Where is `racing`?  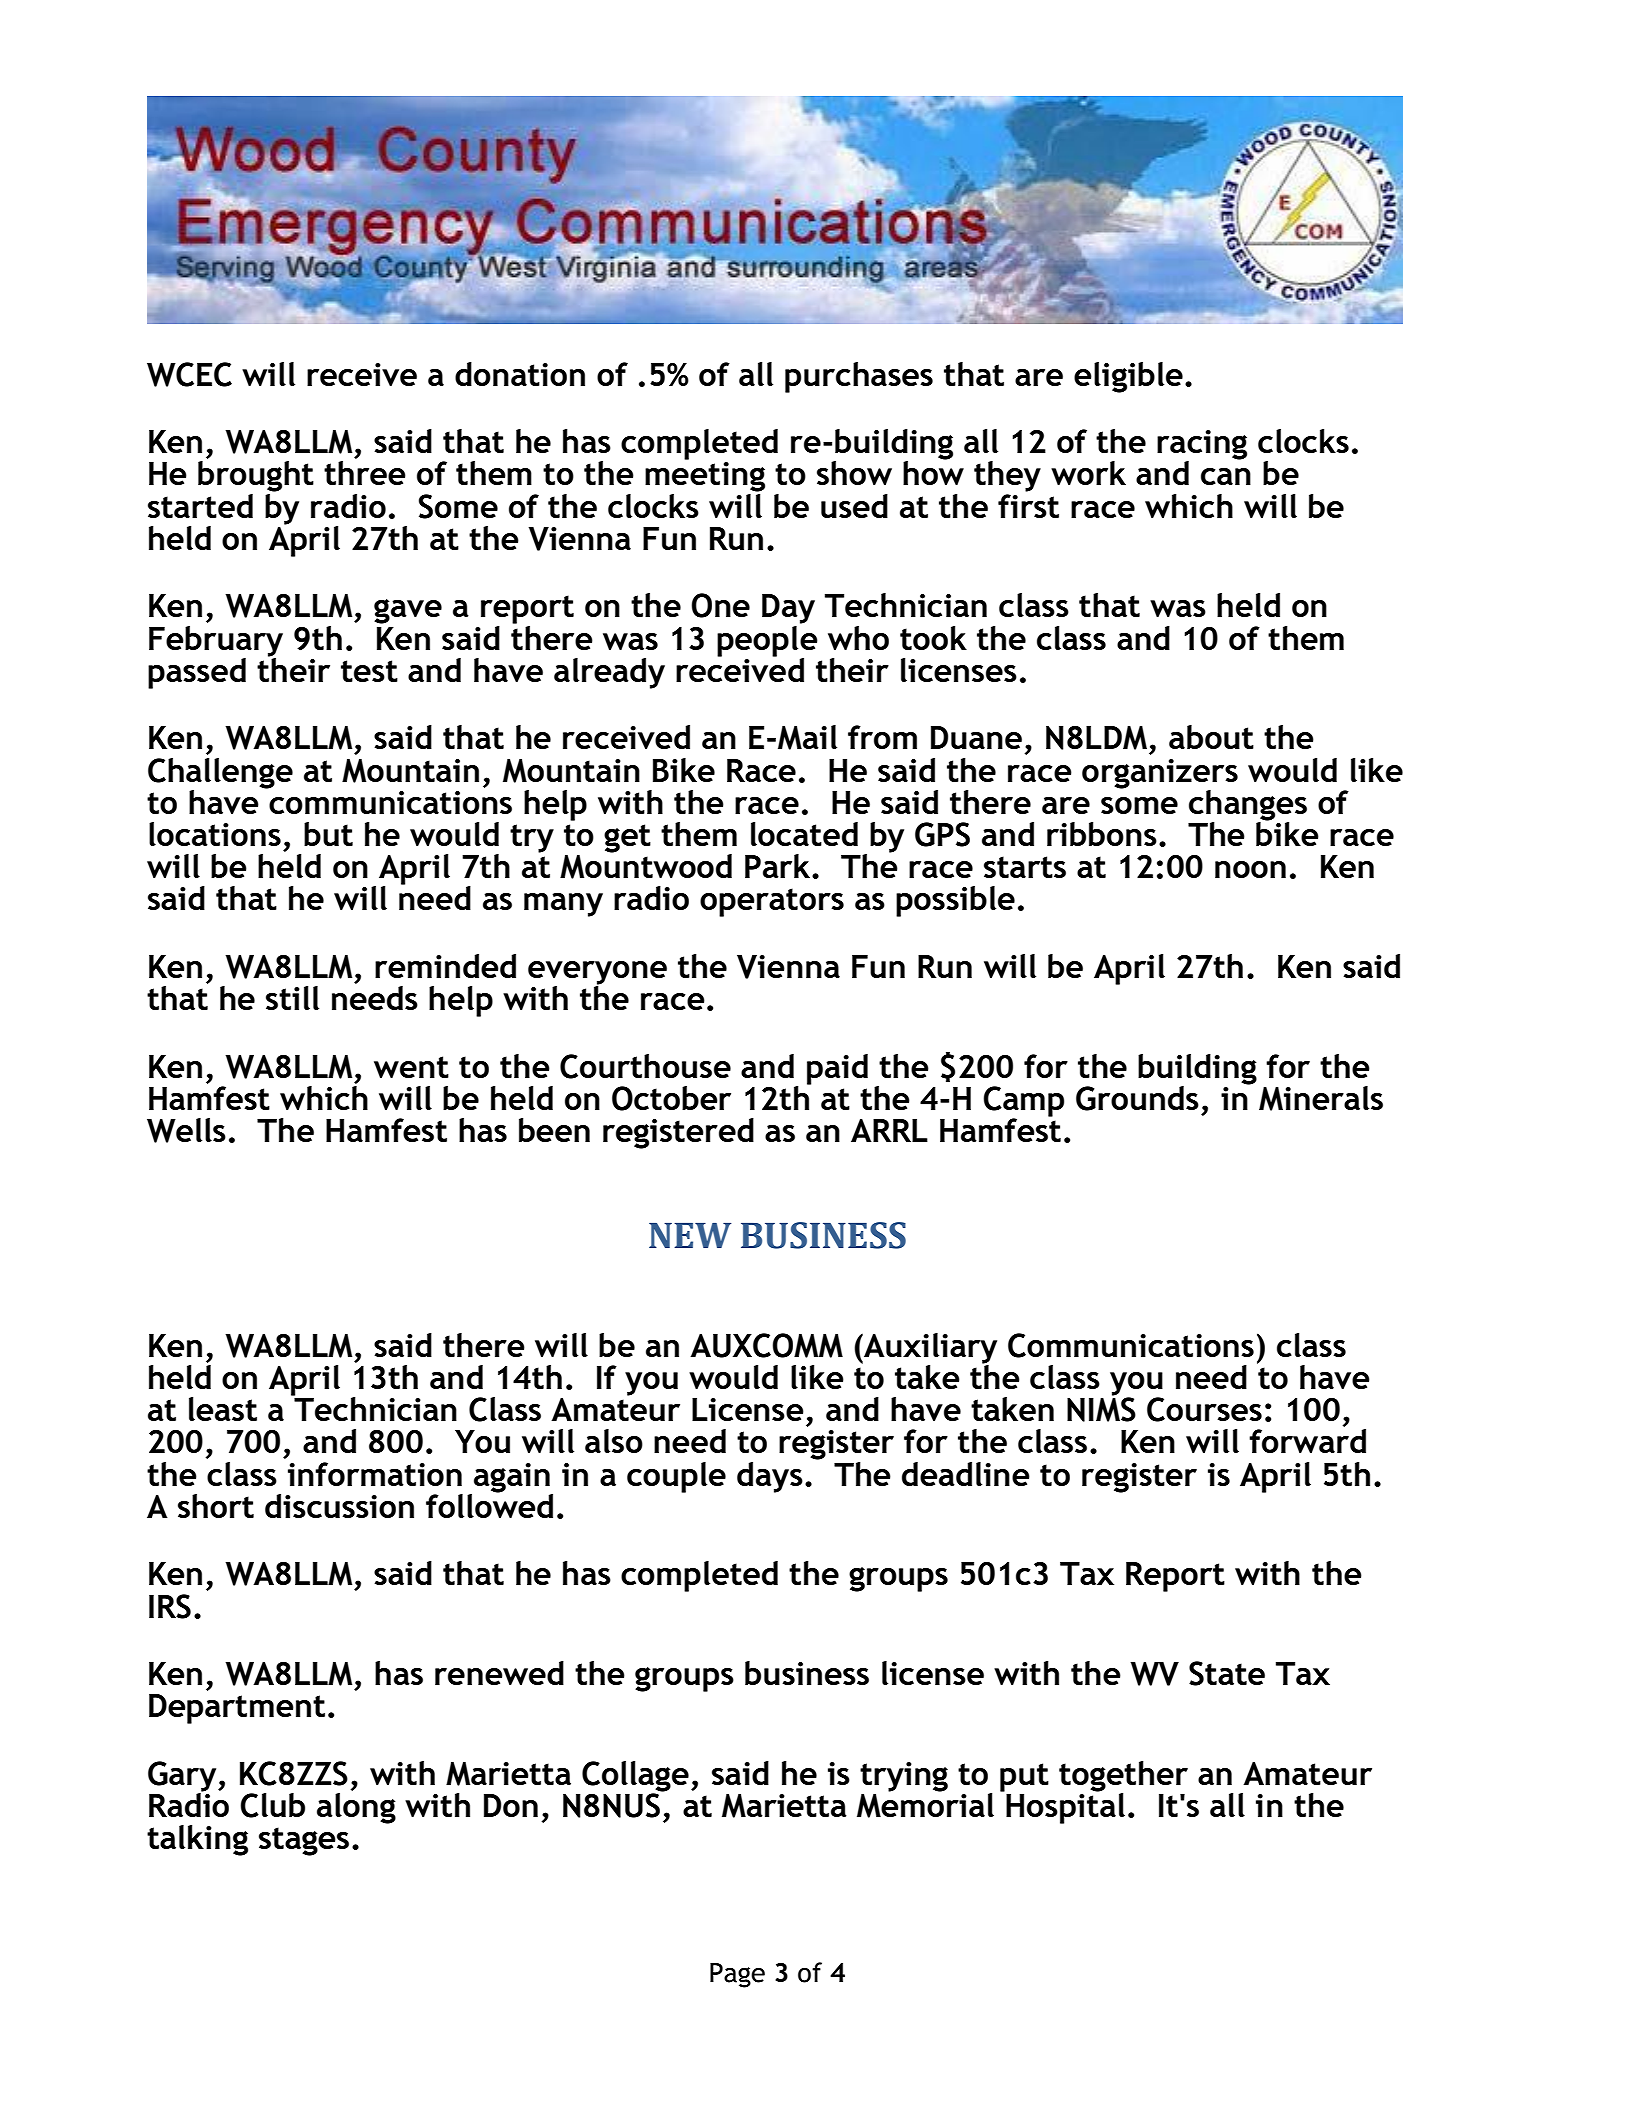 racing is located at coordinates (1202, 446).
